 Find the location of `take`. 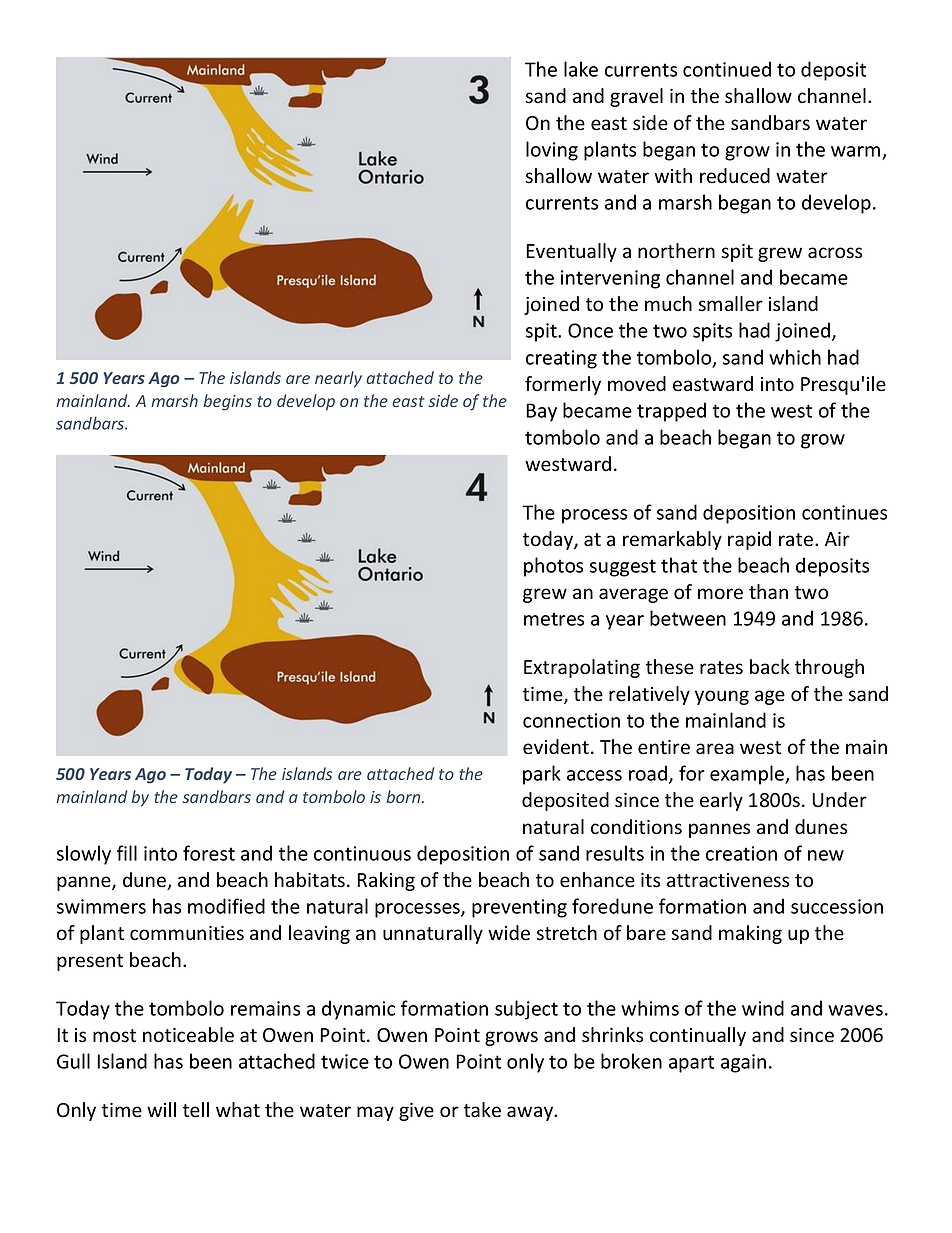

take is located at coordinates (482, 1110).
